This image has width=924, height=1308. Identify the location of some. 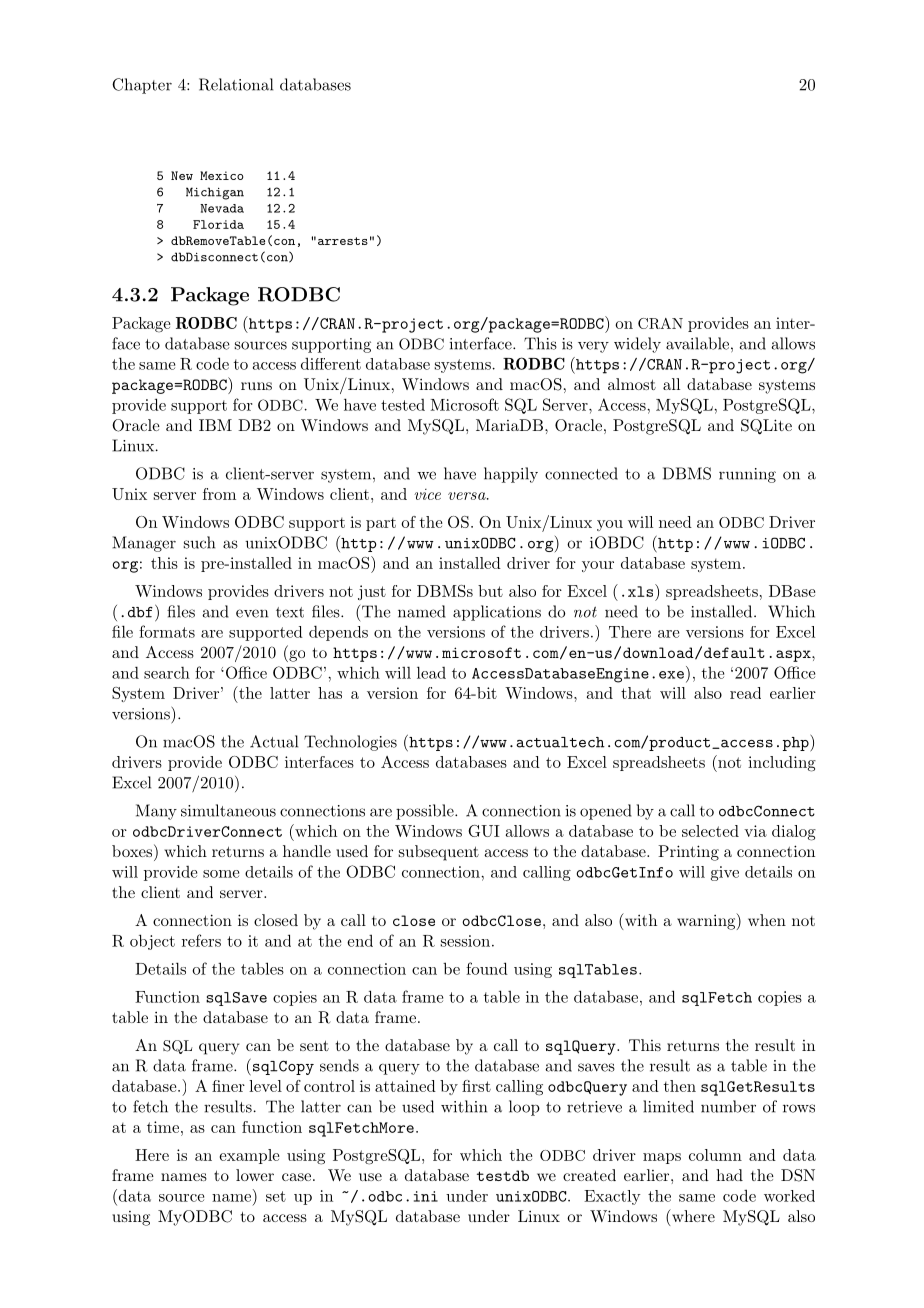
(221, 874).
